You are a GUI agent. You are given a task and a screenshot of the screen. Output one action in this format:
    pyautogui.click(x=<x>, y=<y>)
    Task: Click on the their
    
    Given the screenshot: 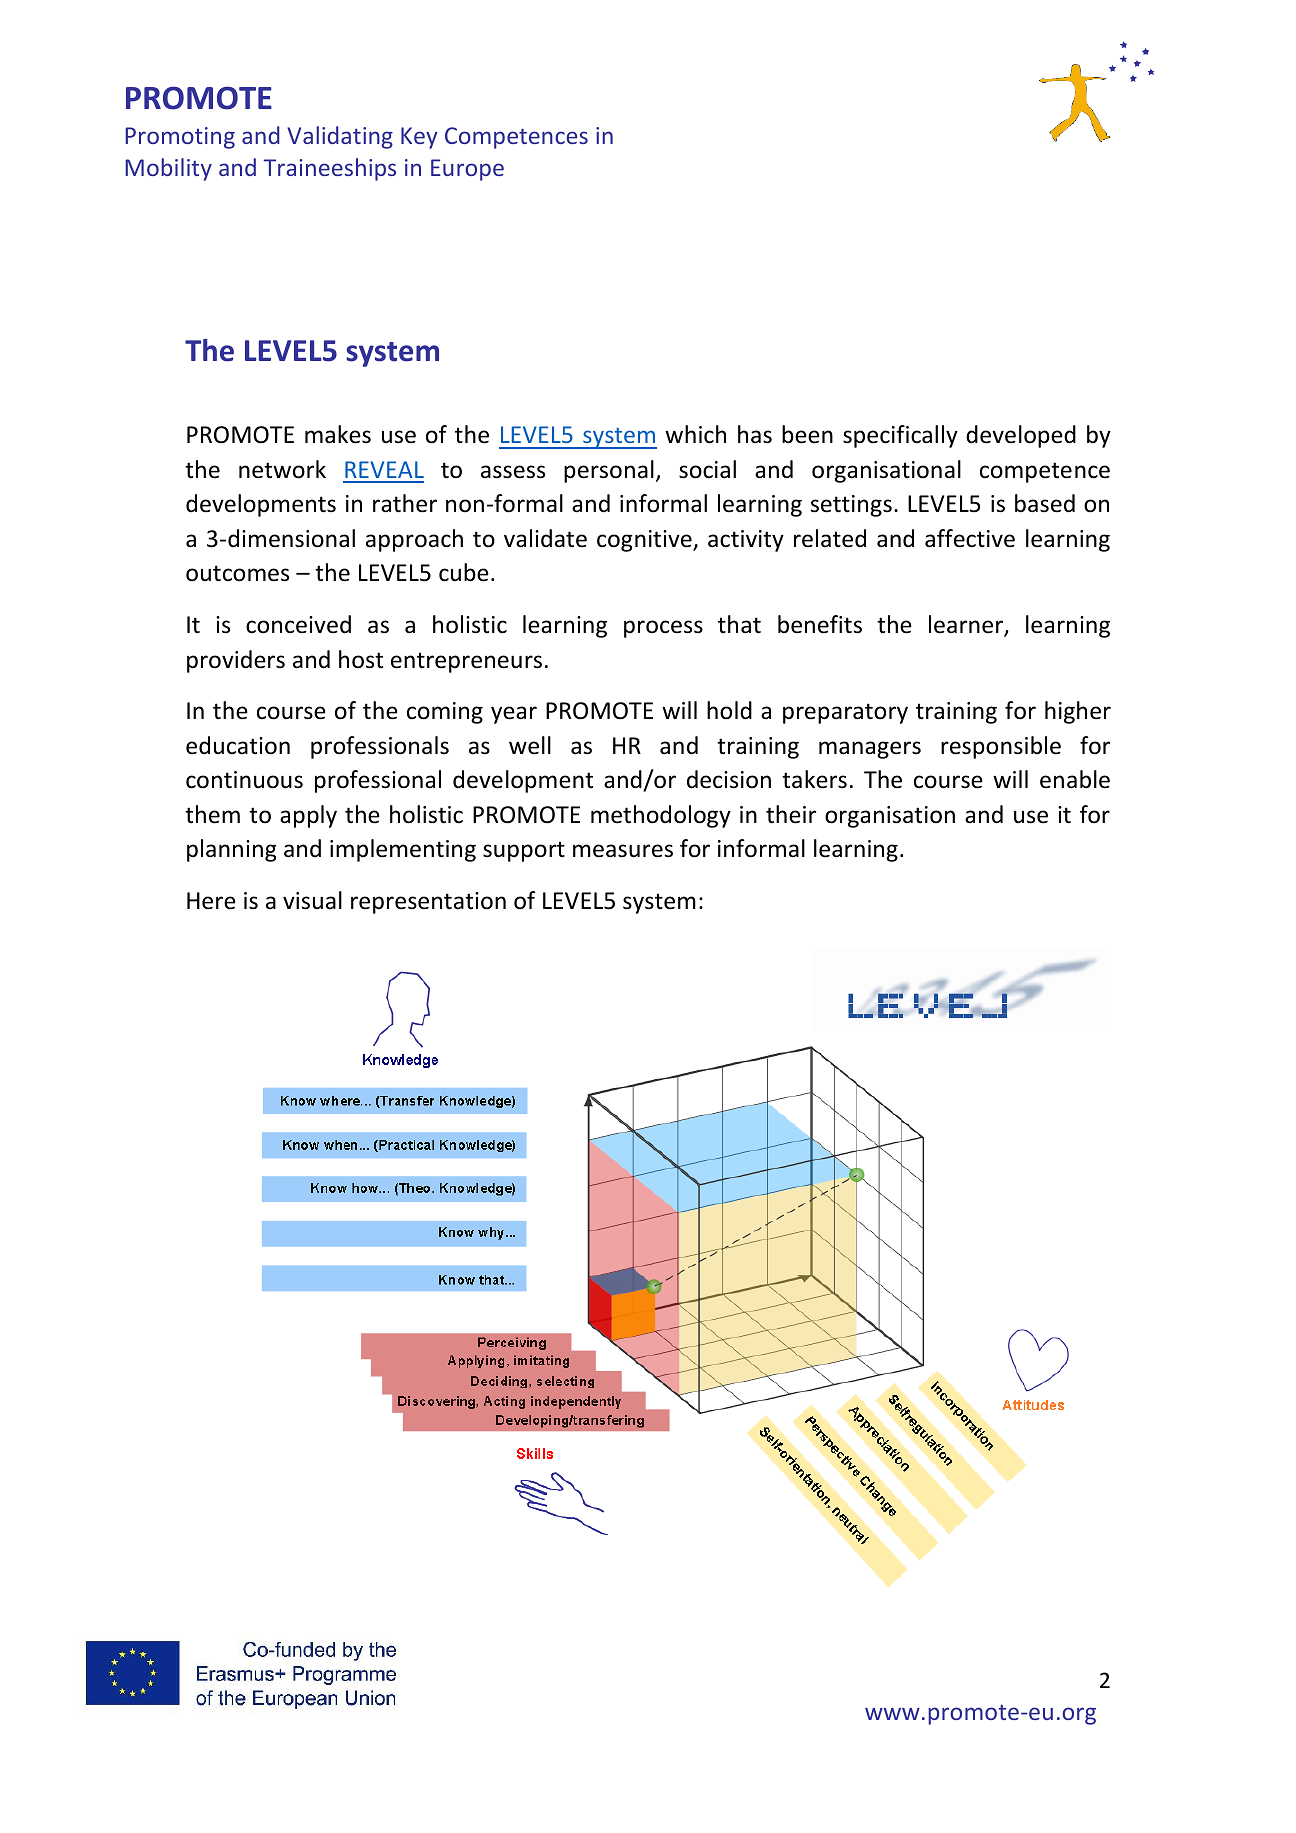 What is the action you would take?
    pyautogui.click(x=791, y=814)
